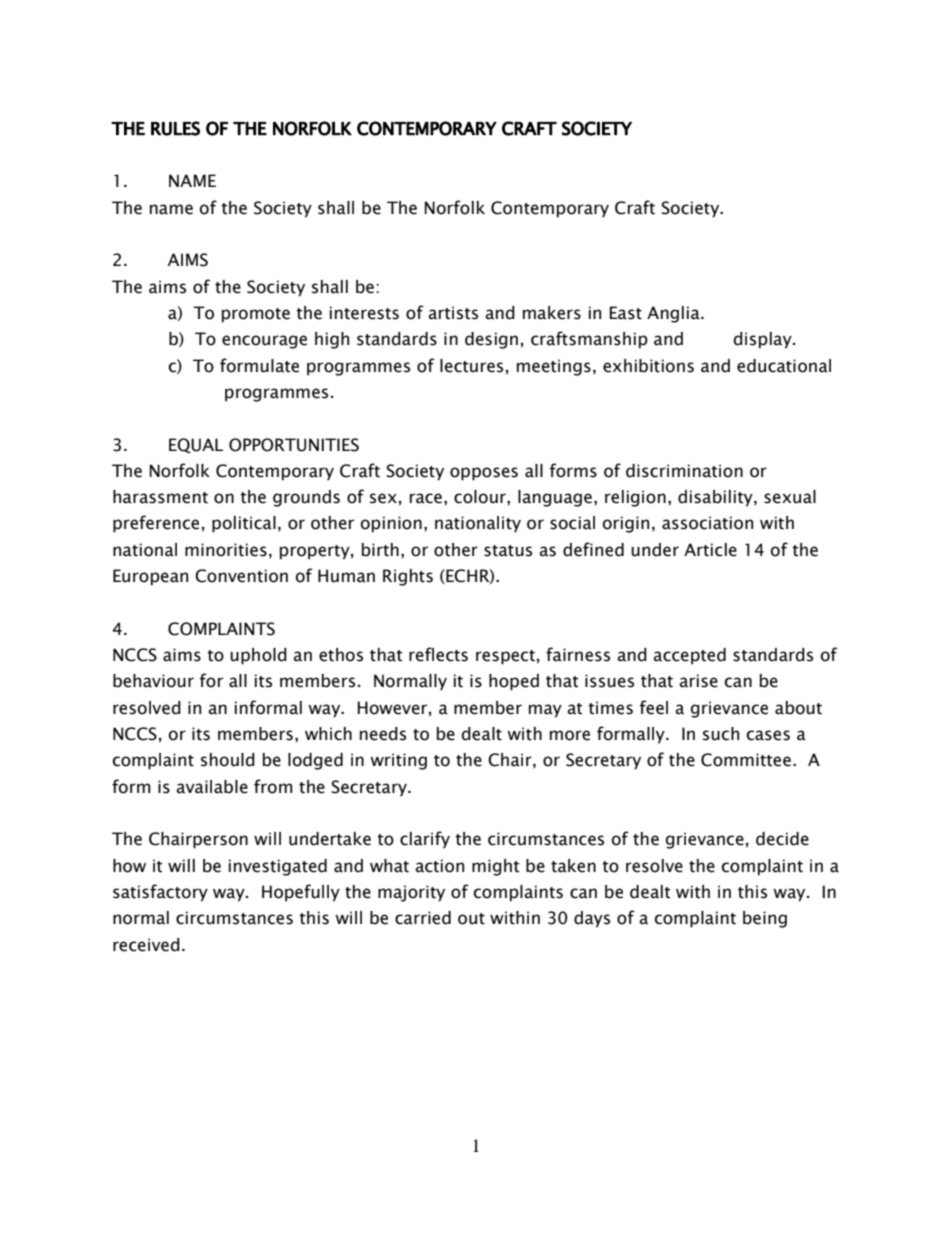 The width and height of the image is (952, 1233). I want to click on satisfactory, so click(160, 893).
